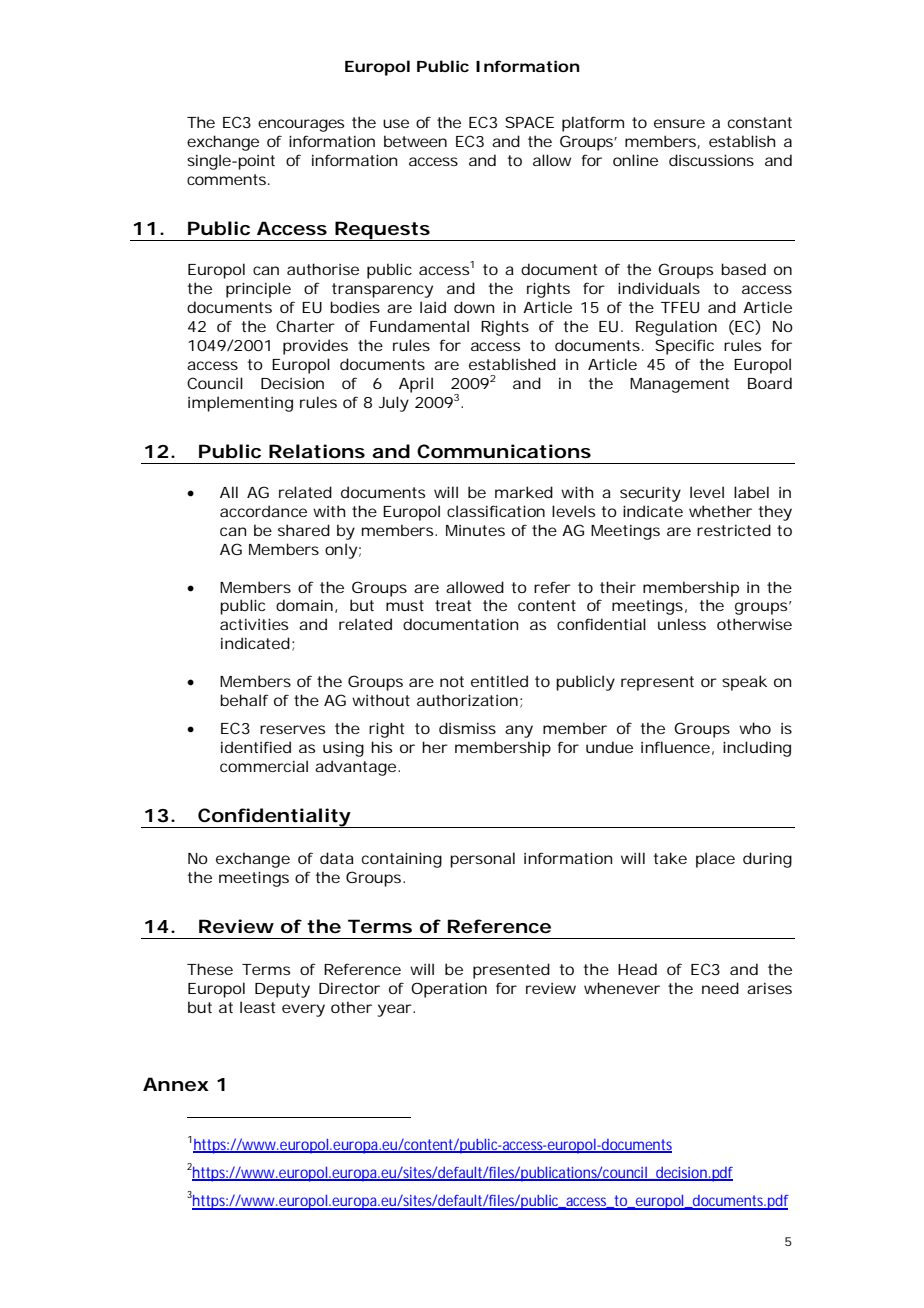 This screenshot has height=1308, width=924. Describe the element at coordinates (415, 141) in the screenshot. I see `between` at that location.
